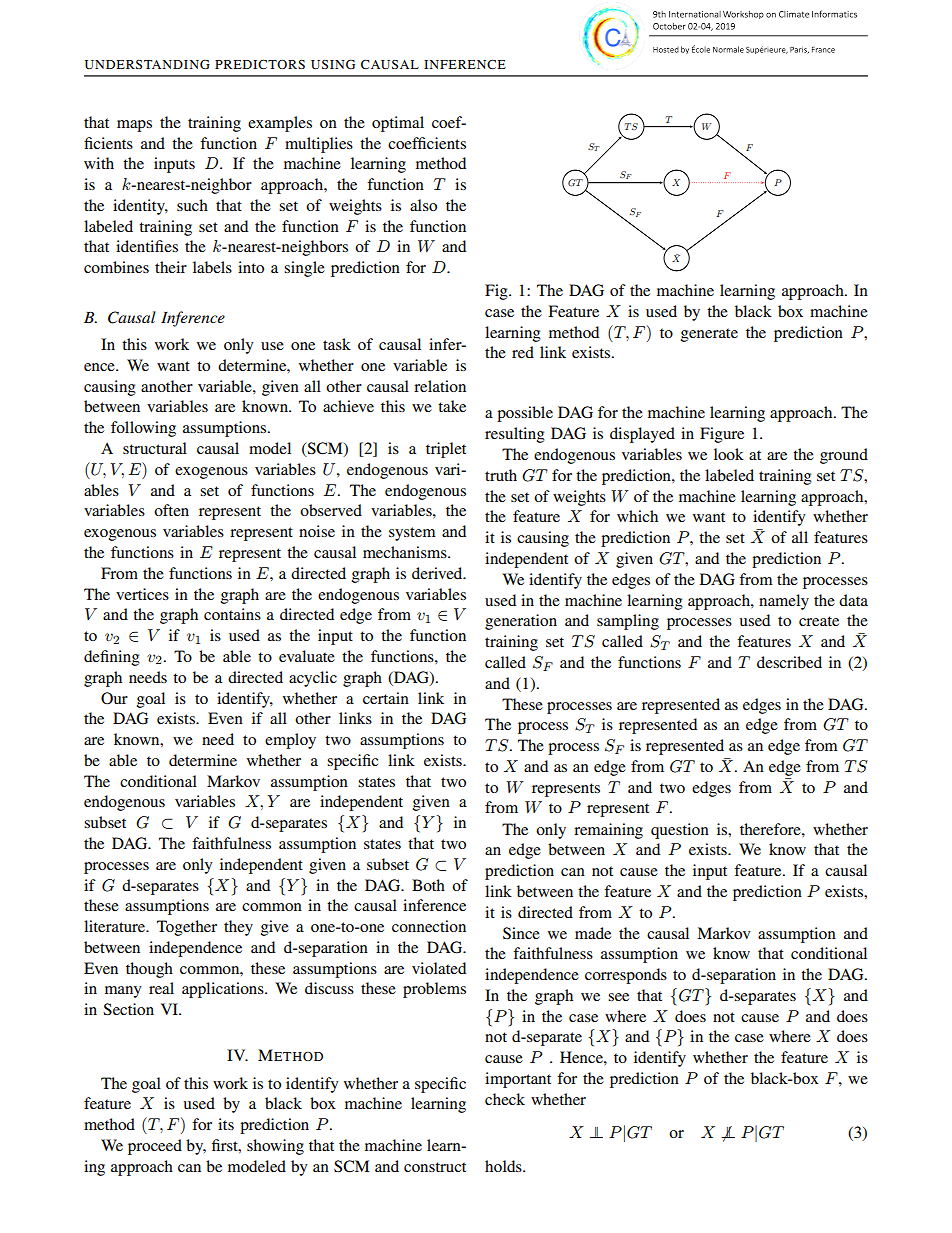  Describe the element at coordinates (680, 831) in the screenshot. I see `question` at that location.
